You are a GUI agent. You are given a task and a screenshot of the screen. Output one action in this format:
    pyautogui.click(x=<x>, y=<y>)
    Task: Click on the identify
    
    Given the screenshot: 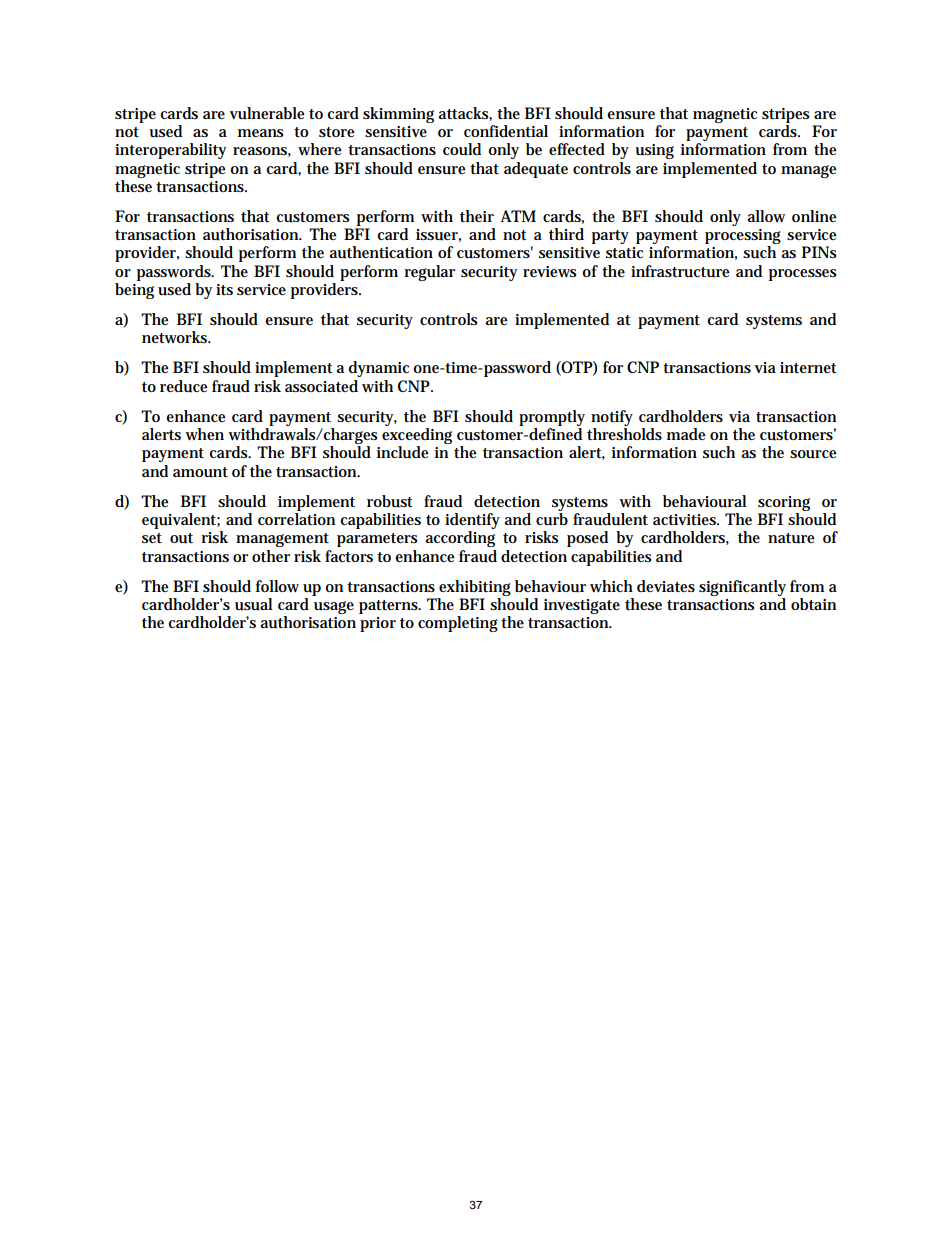 What is the action you would take?
    pyautogui.click(x=472, y=522)
